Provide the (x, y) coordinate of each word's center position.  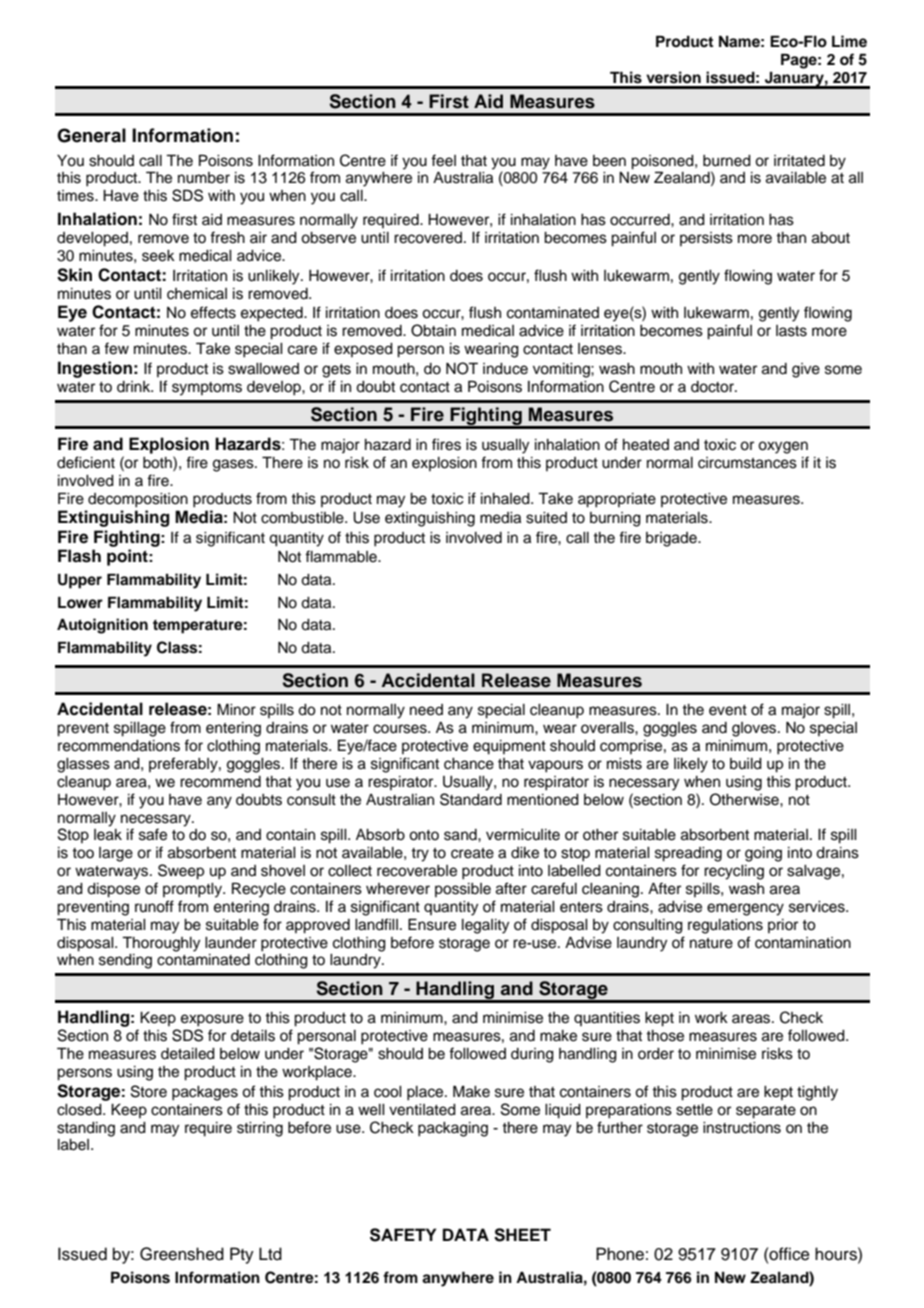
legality (485, 926)
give (806, 370)
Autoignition (102, 626)
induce (505, 369)
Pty (242, 1255)
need (426, 710)
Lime (849, 41)
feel (443, 160)
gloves (755, 729)
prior (783, 926)
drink (135, 387)
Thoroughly (161, 944)
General (91, 135)
